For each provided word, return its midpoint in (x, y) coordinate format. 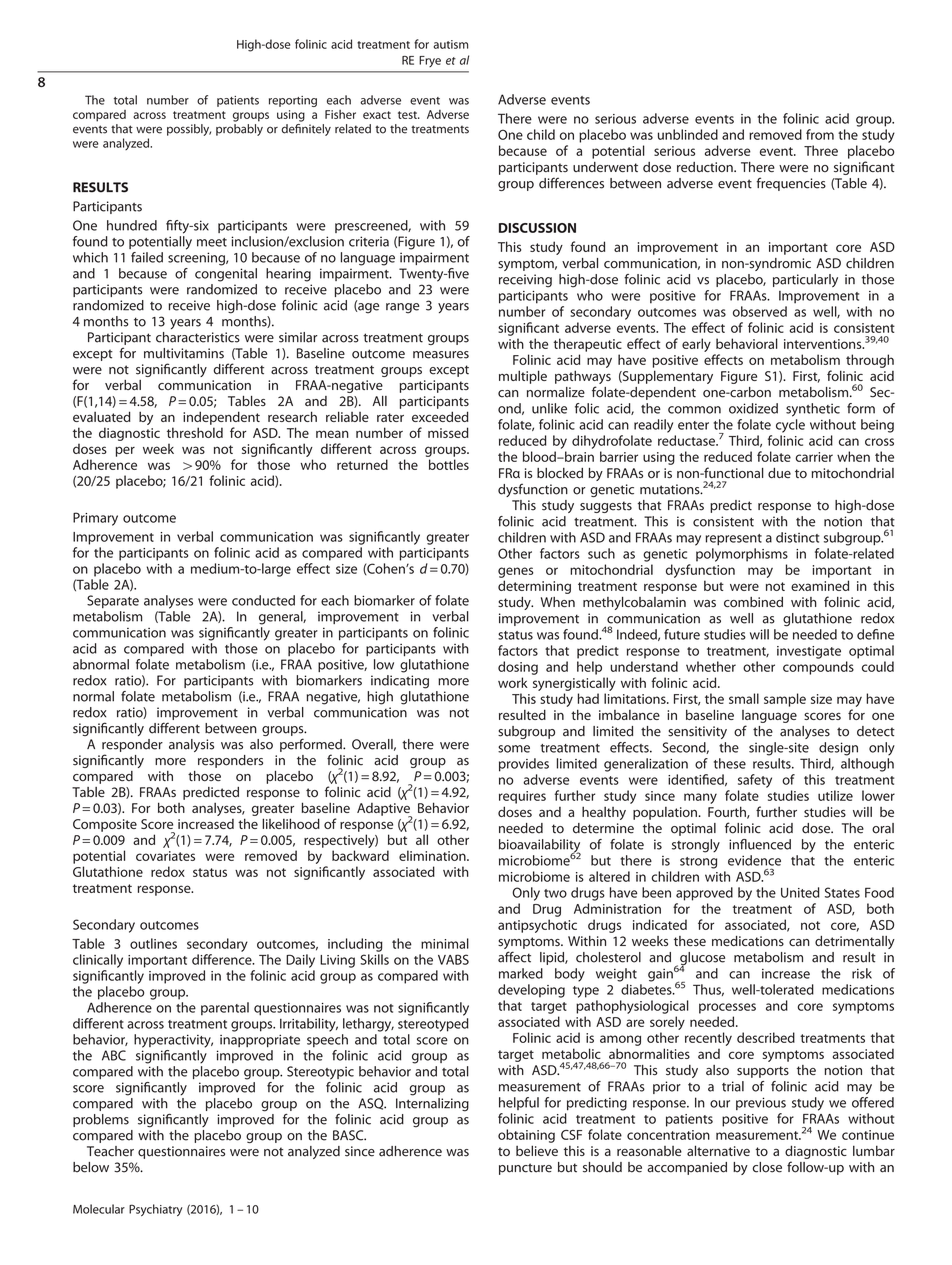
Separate (113, 601)
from (820, 134)
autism (451, 44)
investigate (809, 652)
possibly (189, 130)
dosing (518, 668)
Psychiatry (156, 1210)
